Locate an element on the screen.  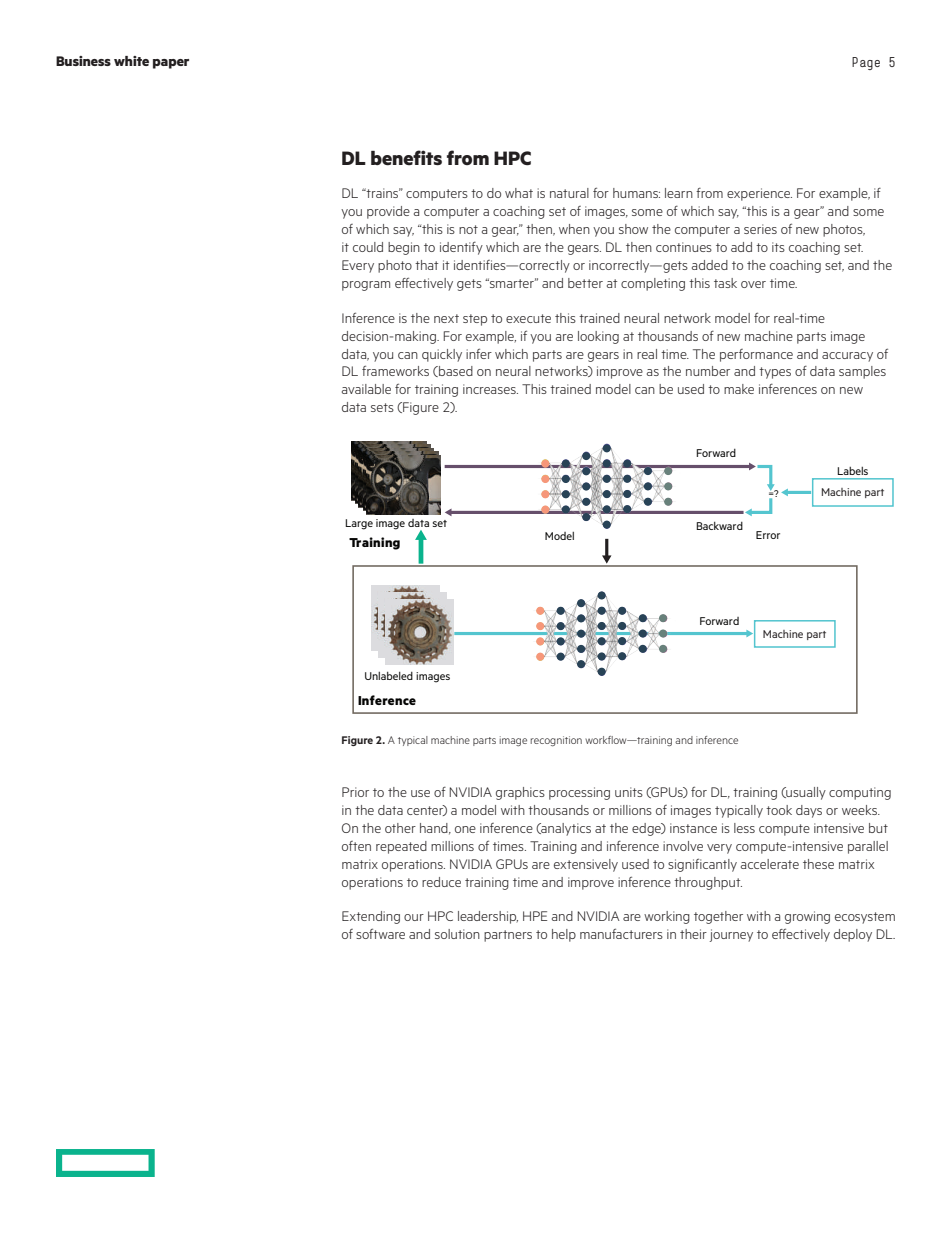
Extending is located at coordinates (371, 917).
